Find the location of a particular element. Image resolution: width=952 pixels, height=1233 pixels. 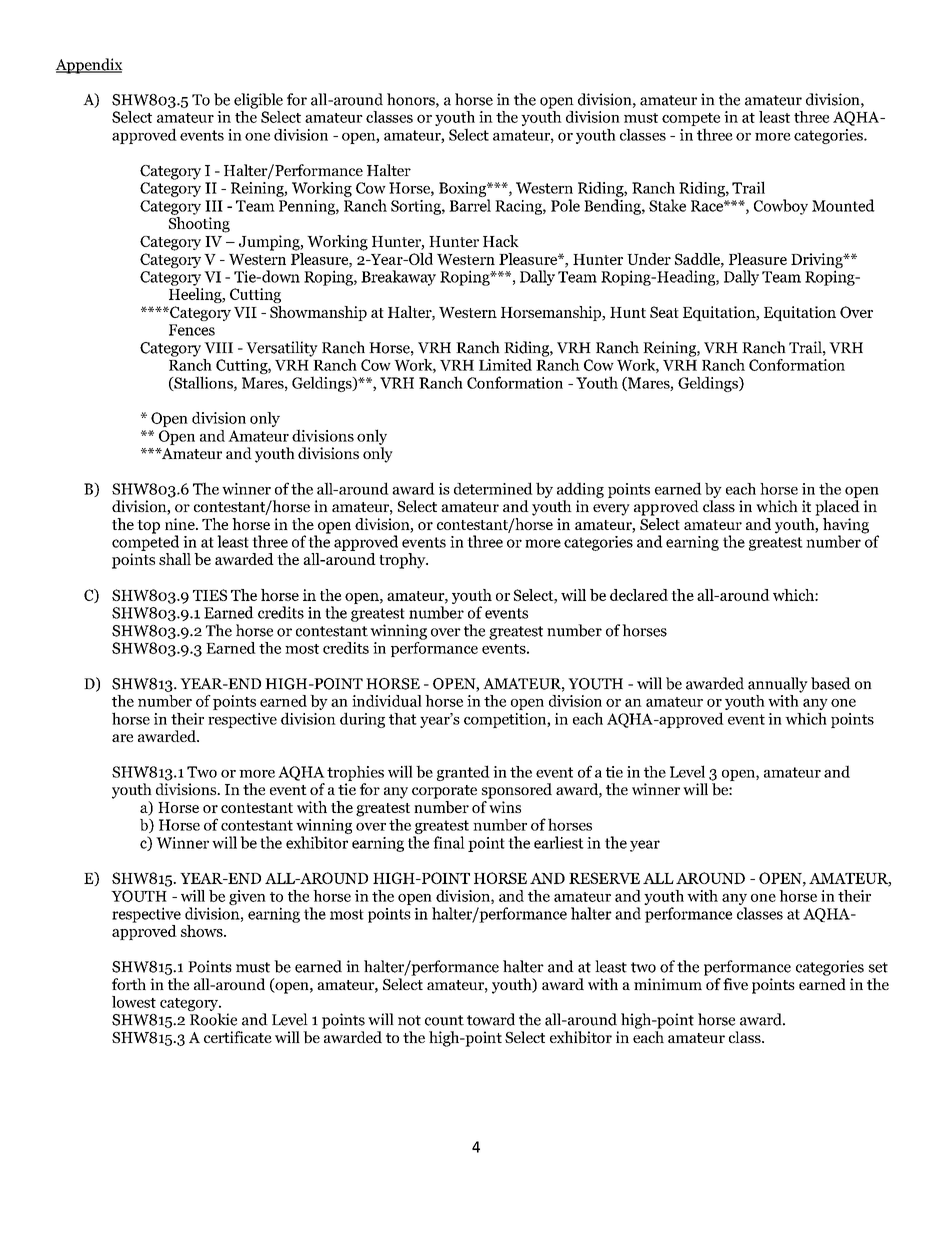

Rookie is located at coordinates (213, 1019).
